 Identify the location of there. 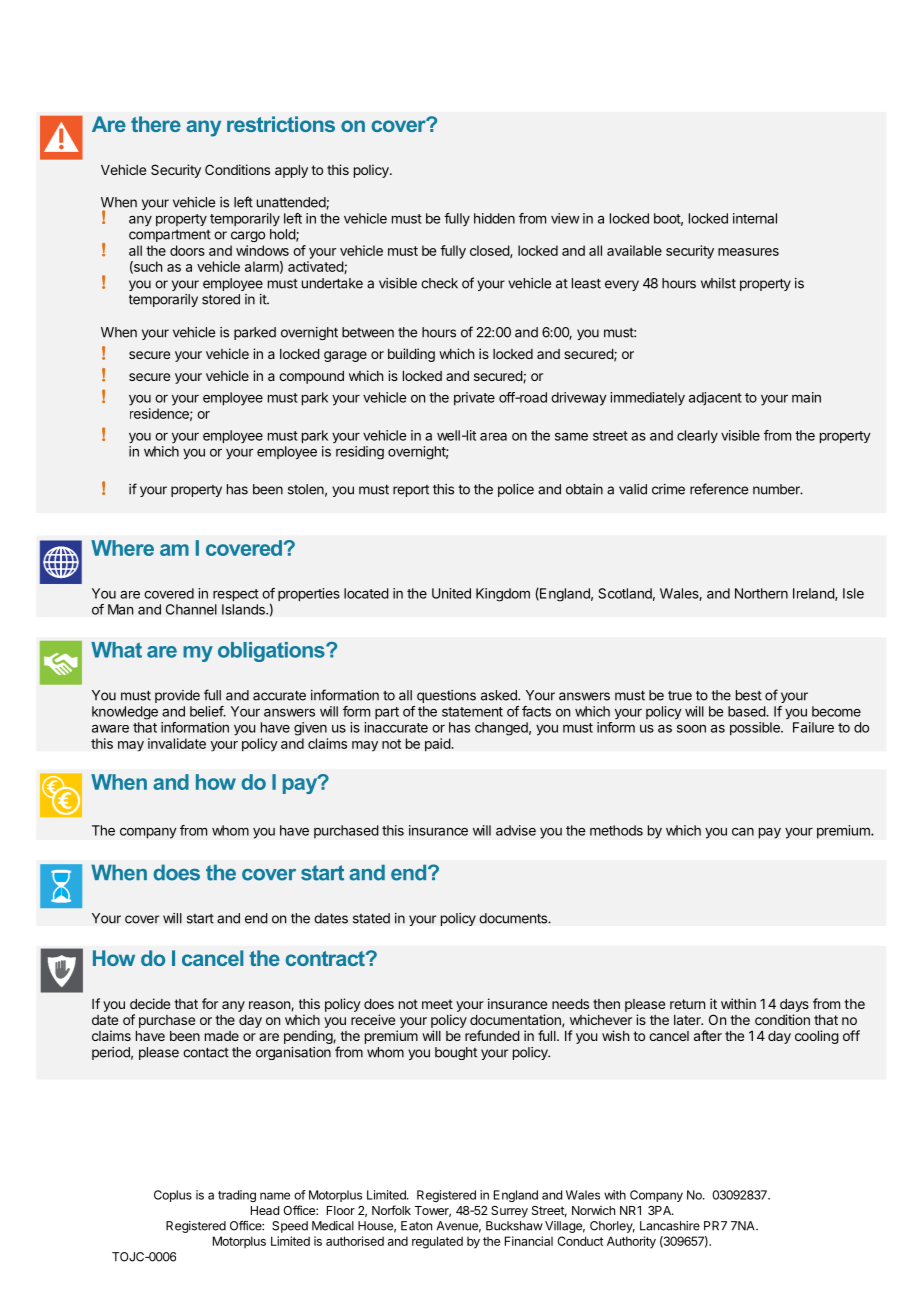
(156, 124).
